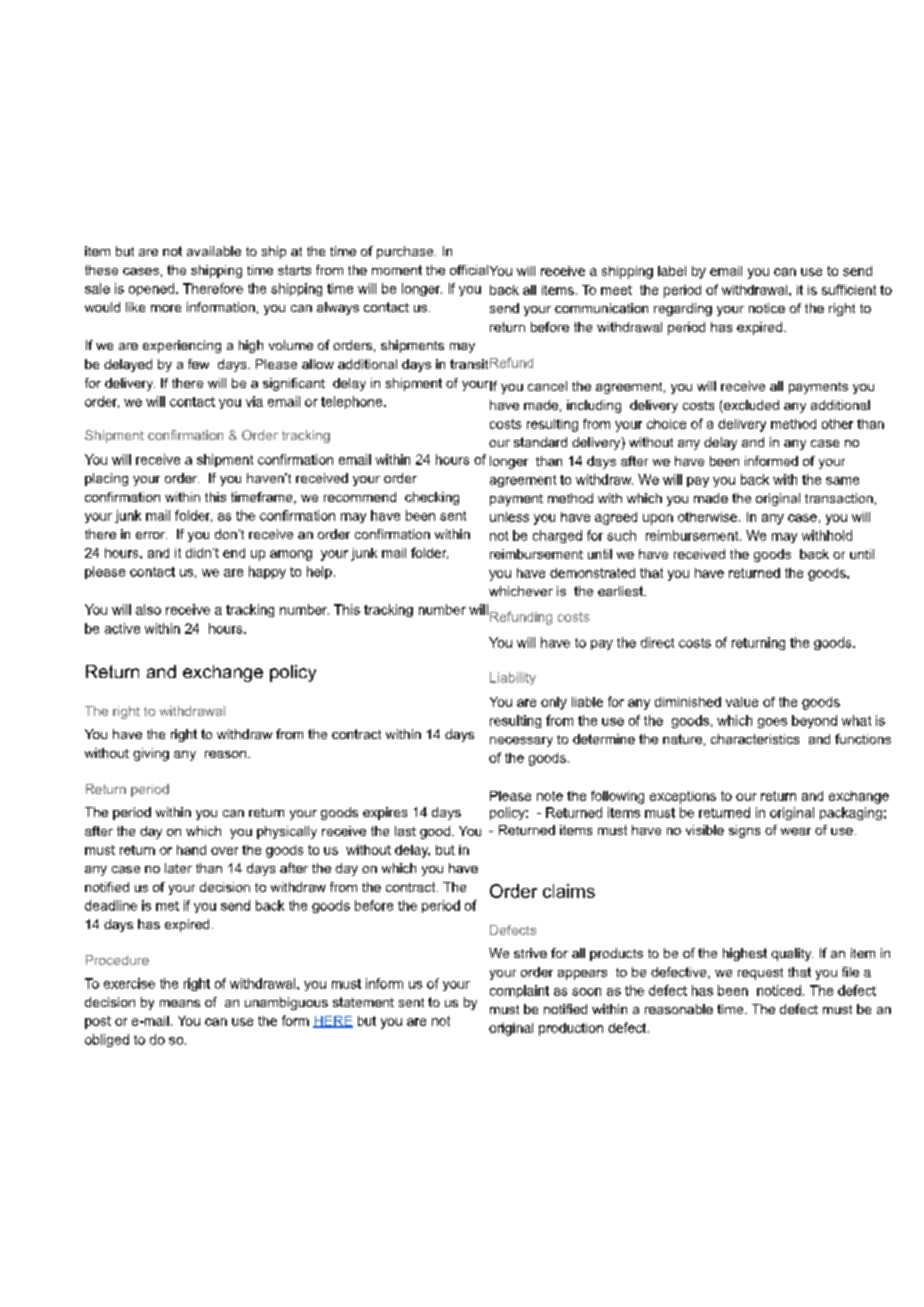 The height and width of the image is (1307, 924). I want to click on official, so click(469, 270).
